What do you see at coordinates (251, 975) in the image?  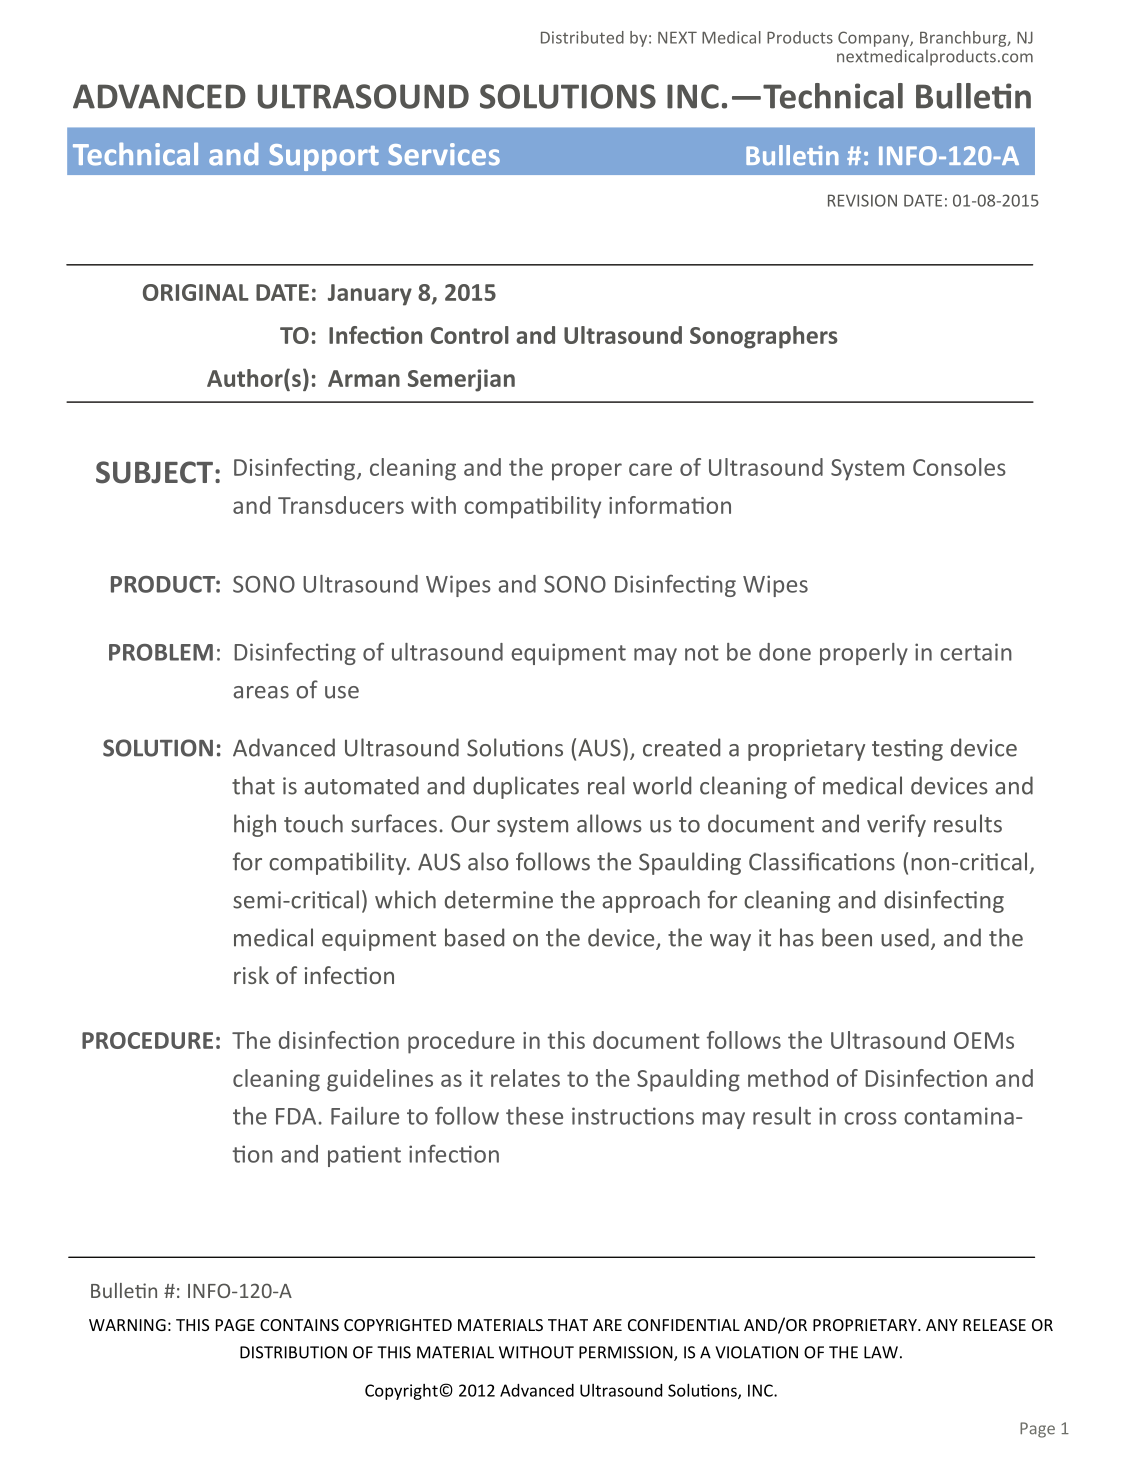 I see `risk` at bounding box center [251, 975].
